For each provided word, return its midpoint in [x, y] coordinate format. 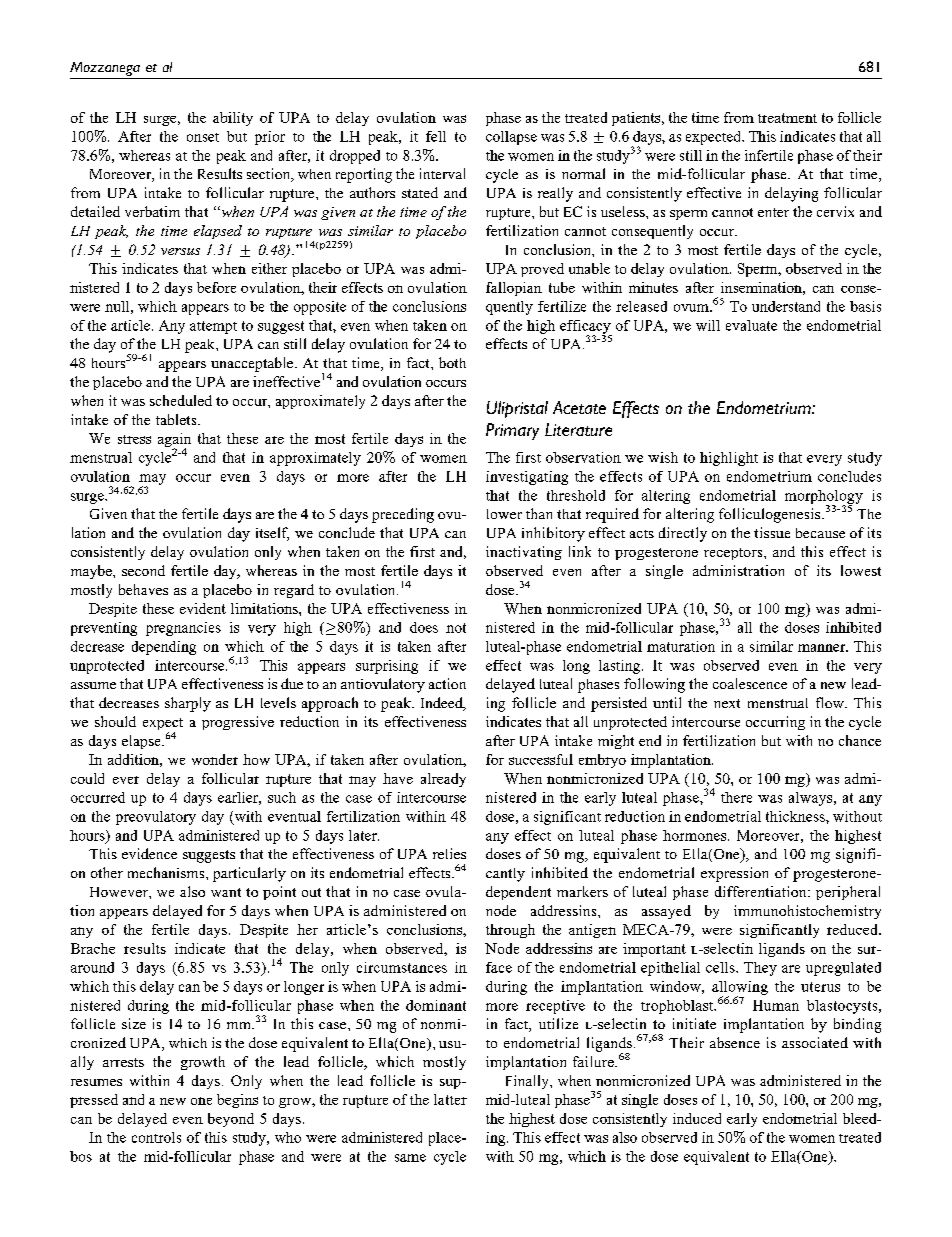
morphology [824, 498]
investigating [527, 478]
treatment [787, 118]
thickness [796, 816]
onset [203, 137]
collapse [511, 138]
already [443, 780]
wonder [215, 759]
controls [156, 1137]
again [174, 441]
